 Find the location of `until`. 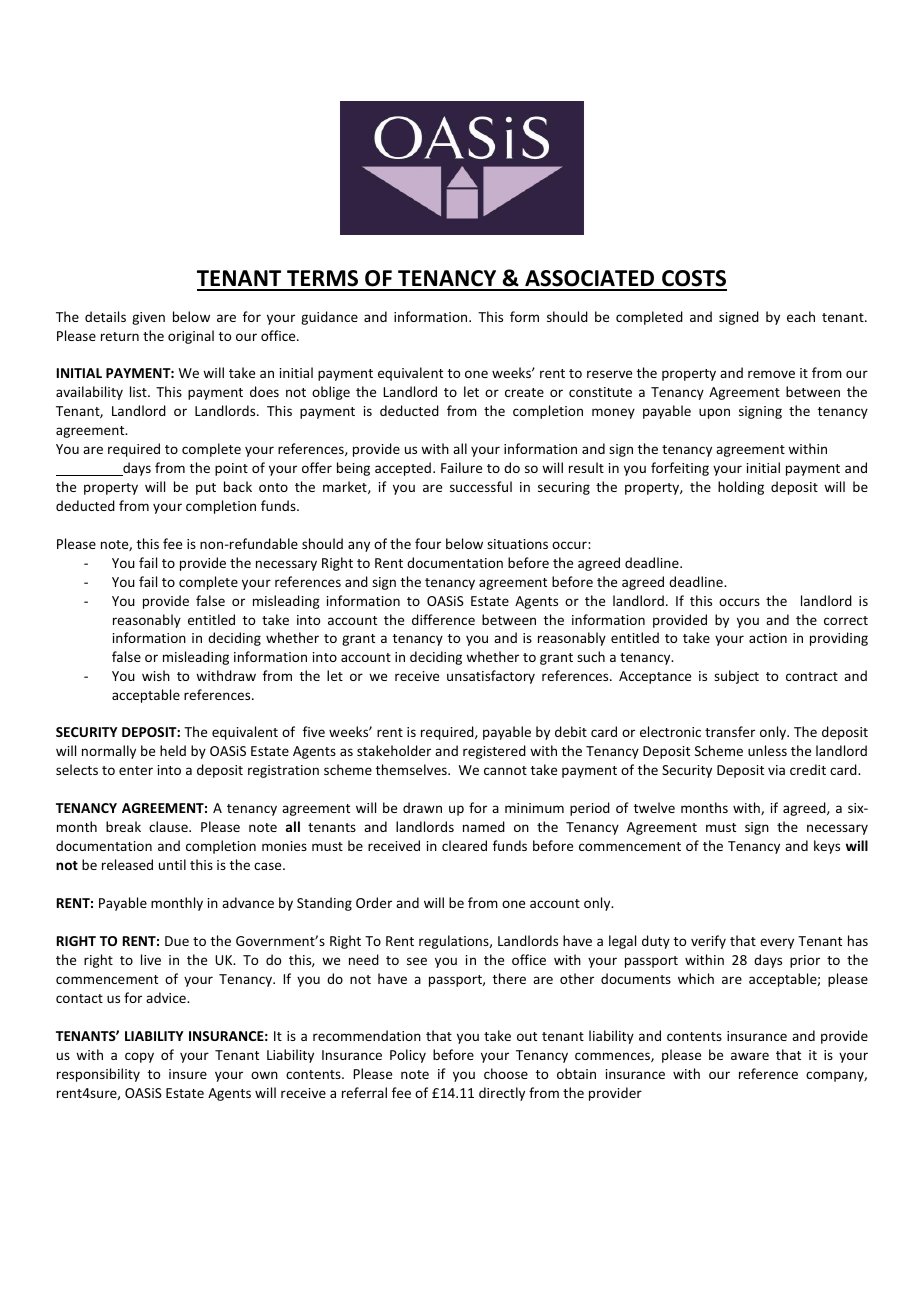

until is located at coordinates (172, 864).
